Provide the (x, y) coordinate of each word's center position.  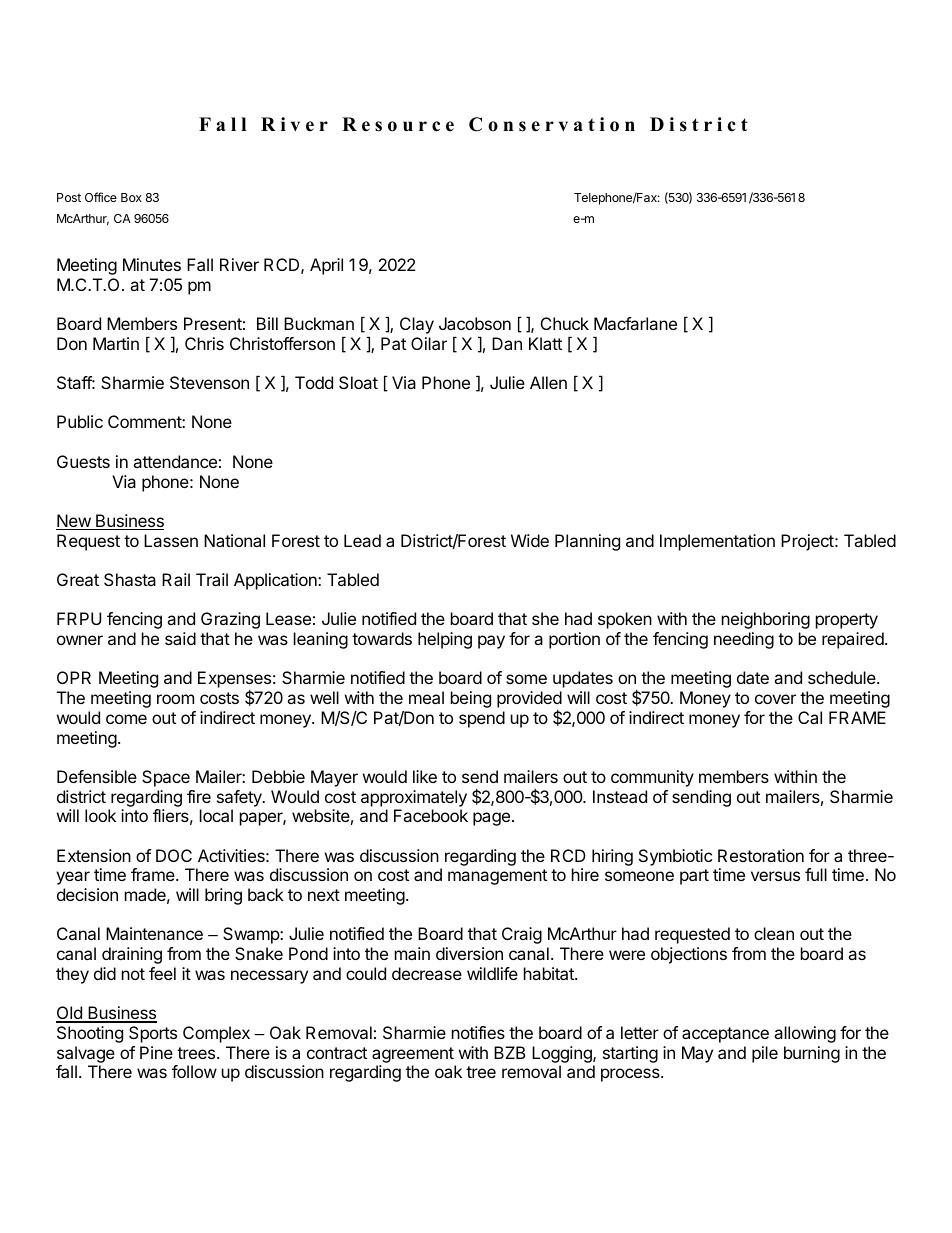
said (180, 638)
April (326, 266)
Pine (156, 1052)
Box (131, 197)
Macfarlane (635, 323)
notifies (478, 1032)
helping (445, 640)
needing (744, 640)
